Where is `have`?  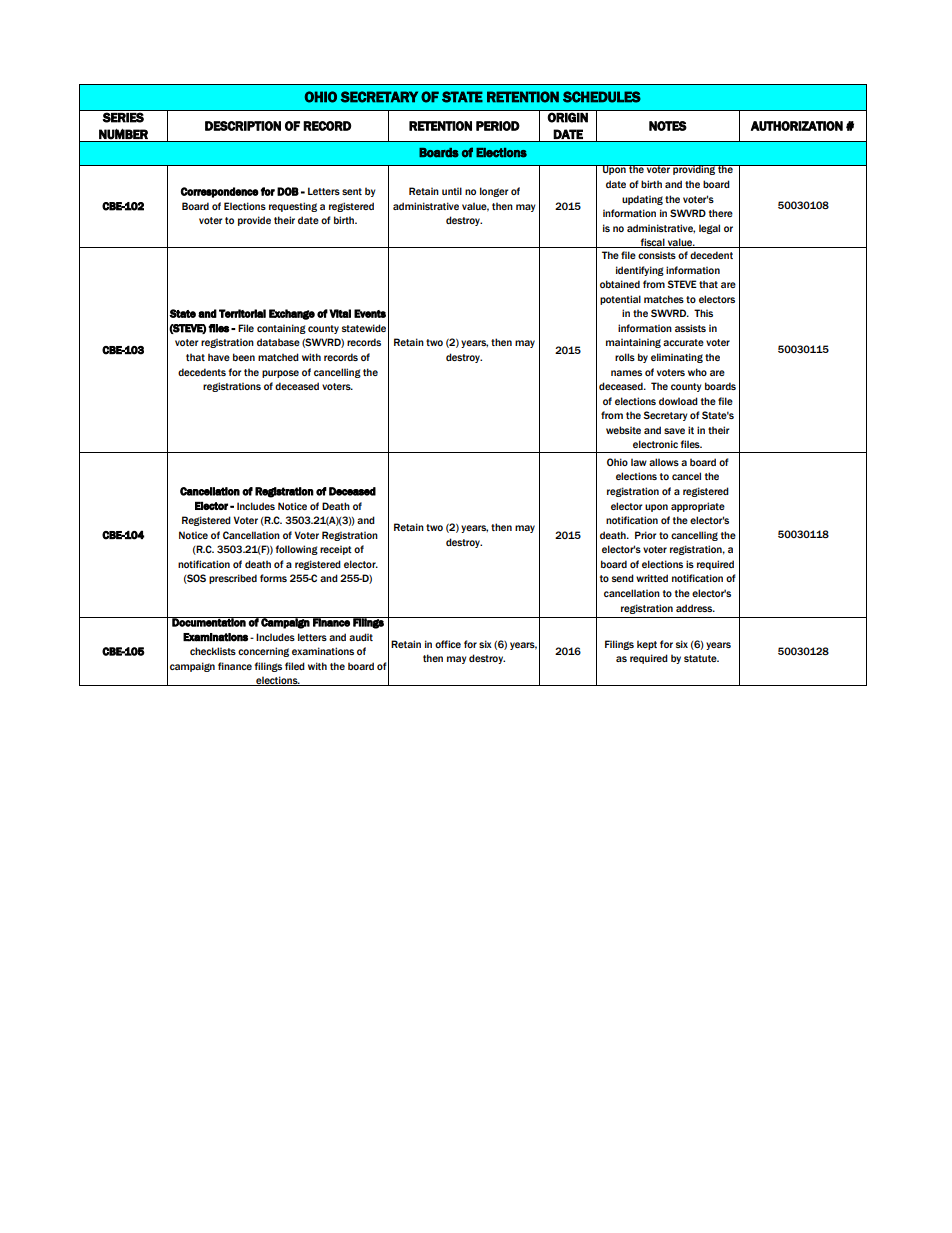
have is located at coordinates (219, 357).
